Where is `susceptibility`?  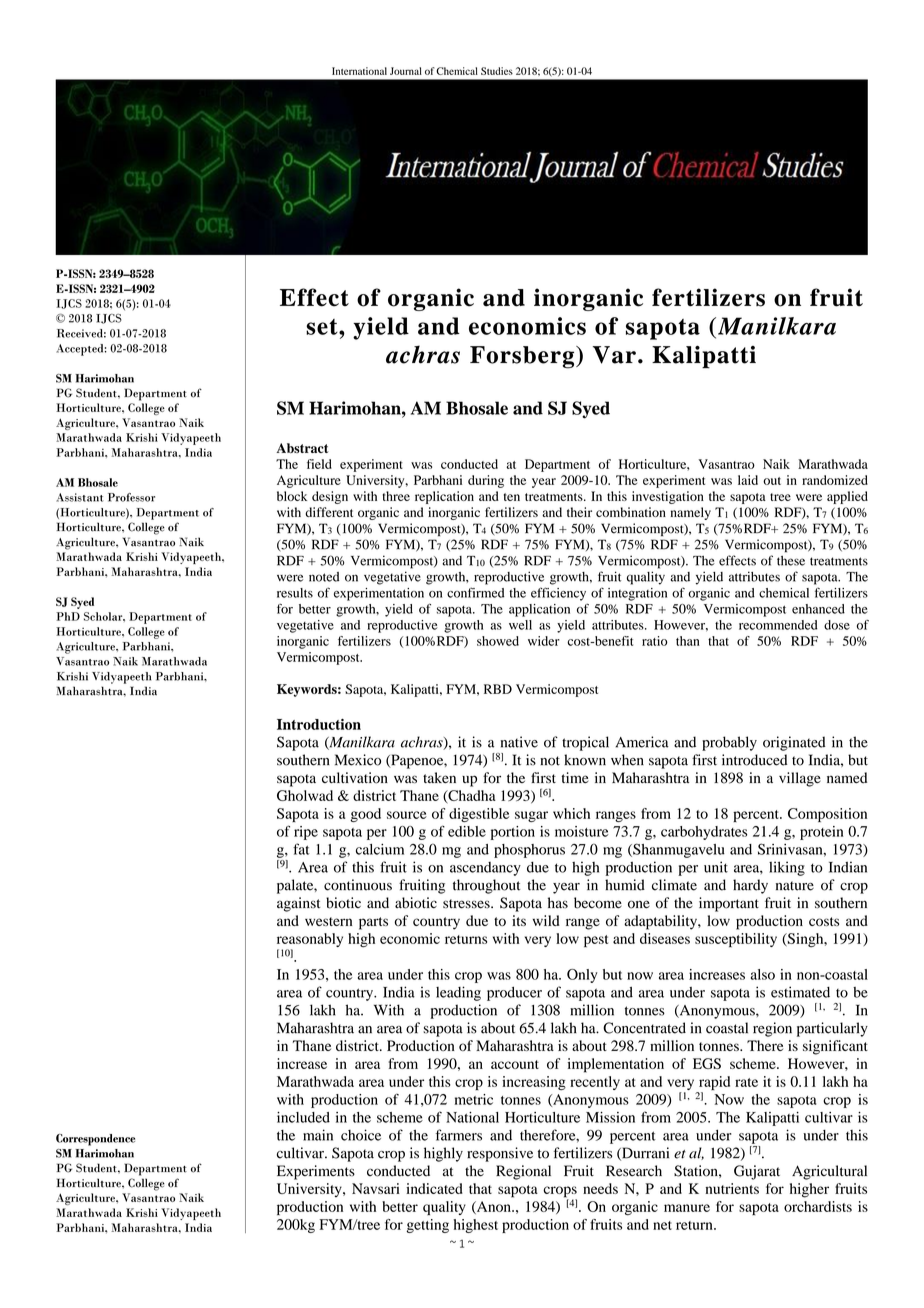 susceptibility is located at coordinates (736, 940).
